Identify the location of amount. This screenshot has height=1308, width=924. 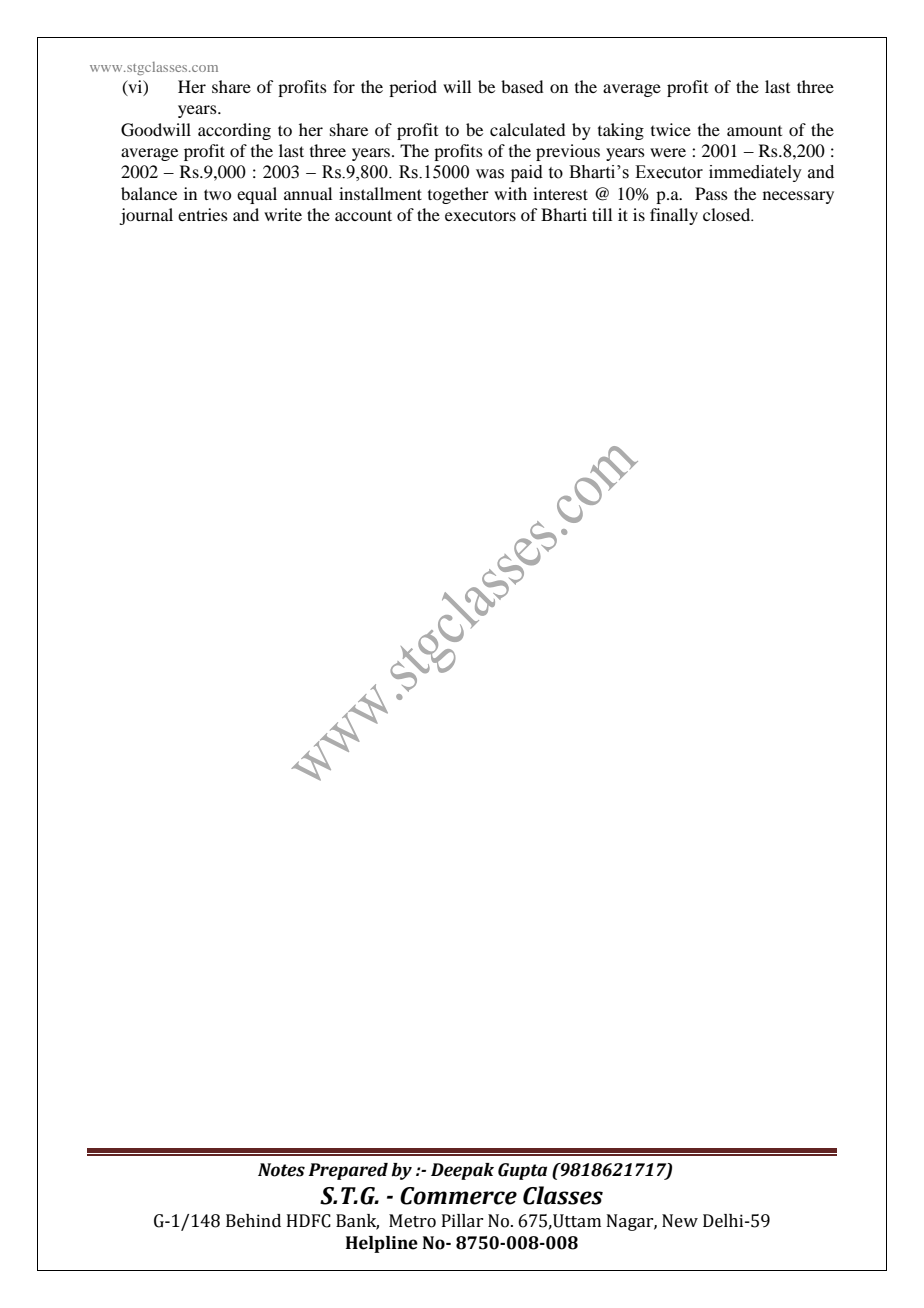
(754, 131).
